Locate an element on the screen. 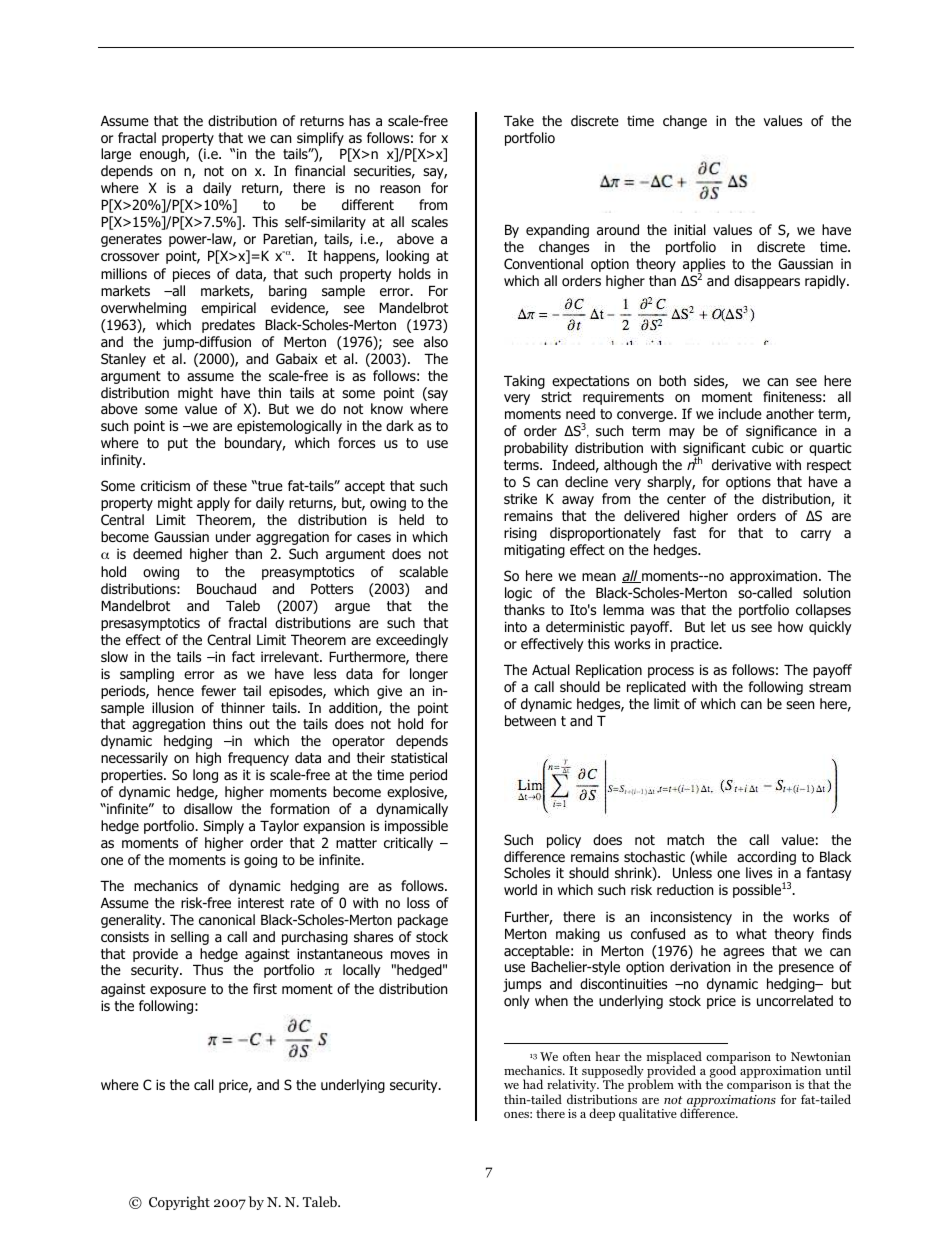 This screenshot has width=952, height=1233. frequency is located at coordinates (258, 759).
